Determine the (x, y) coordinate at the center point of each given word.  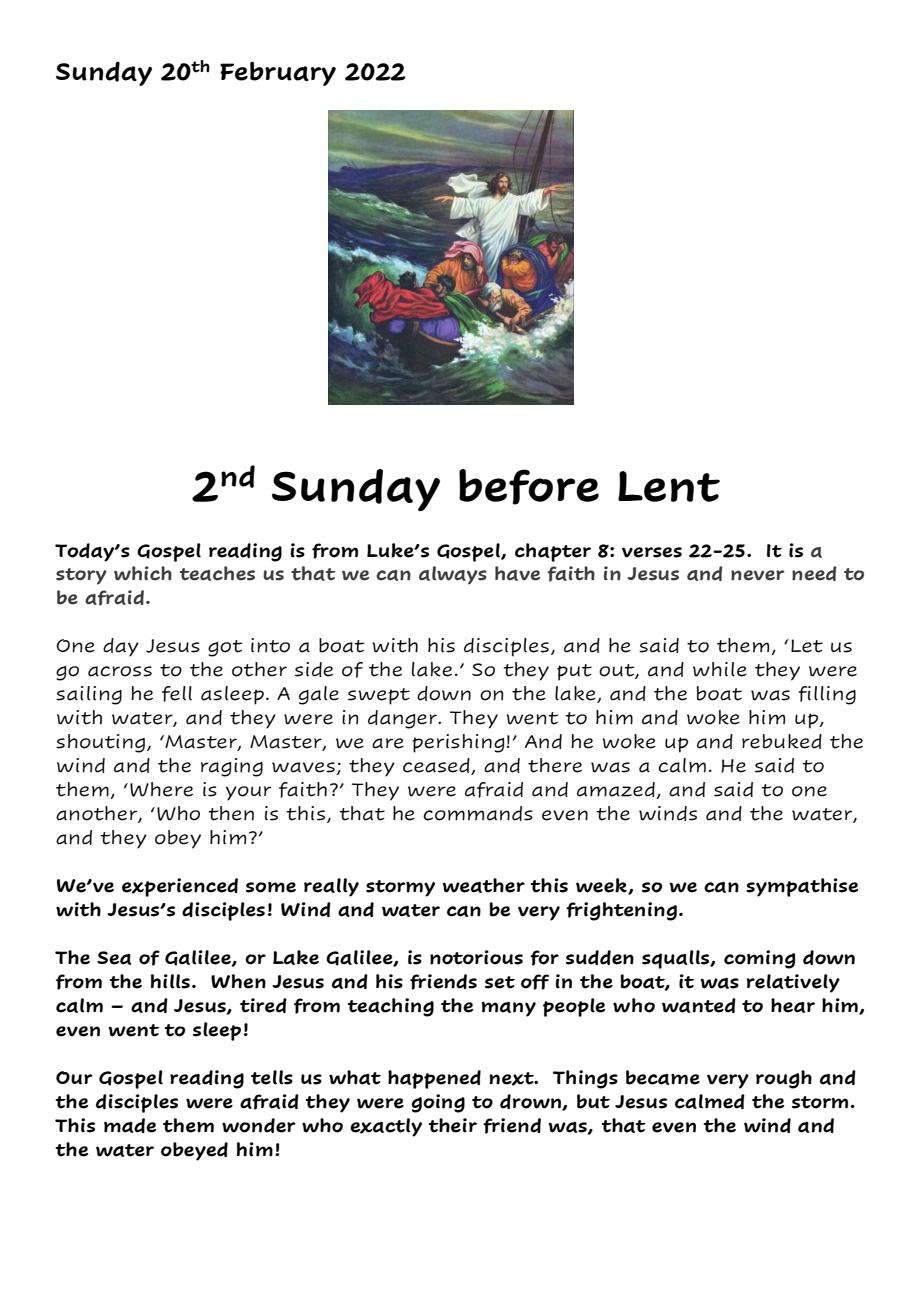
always (453, 575)
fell (177, 694)
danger (403, 719)
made (130, 1125)
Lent (669, 486)
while (720, 669)
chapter (553, 552)
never (758, 575)
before (529, 487)
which (143, 573)
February (278, 73)
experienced (180, 887)
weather (483, 885)
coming (759, 959)
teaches (217, 573)
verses (652, 552)
